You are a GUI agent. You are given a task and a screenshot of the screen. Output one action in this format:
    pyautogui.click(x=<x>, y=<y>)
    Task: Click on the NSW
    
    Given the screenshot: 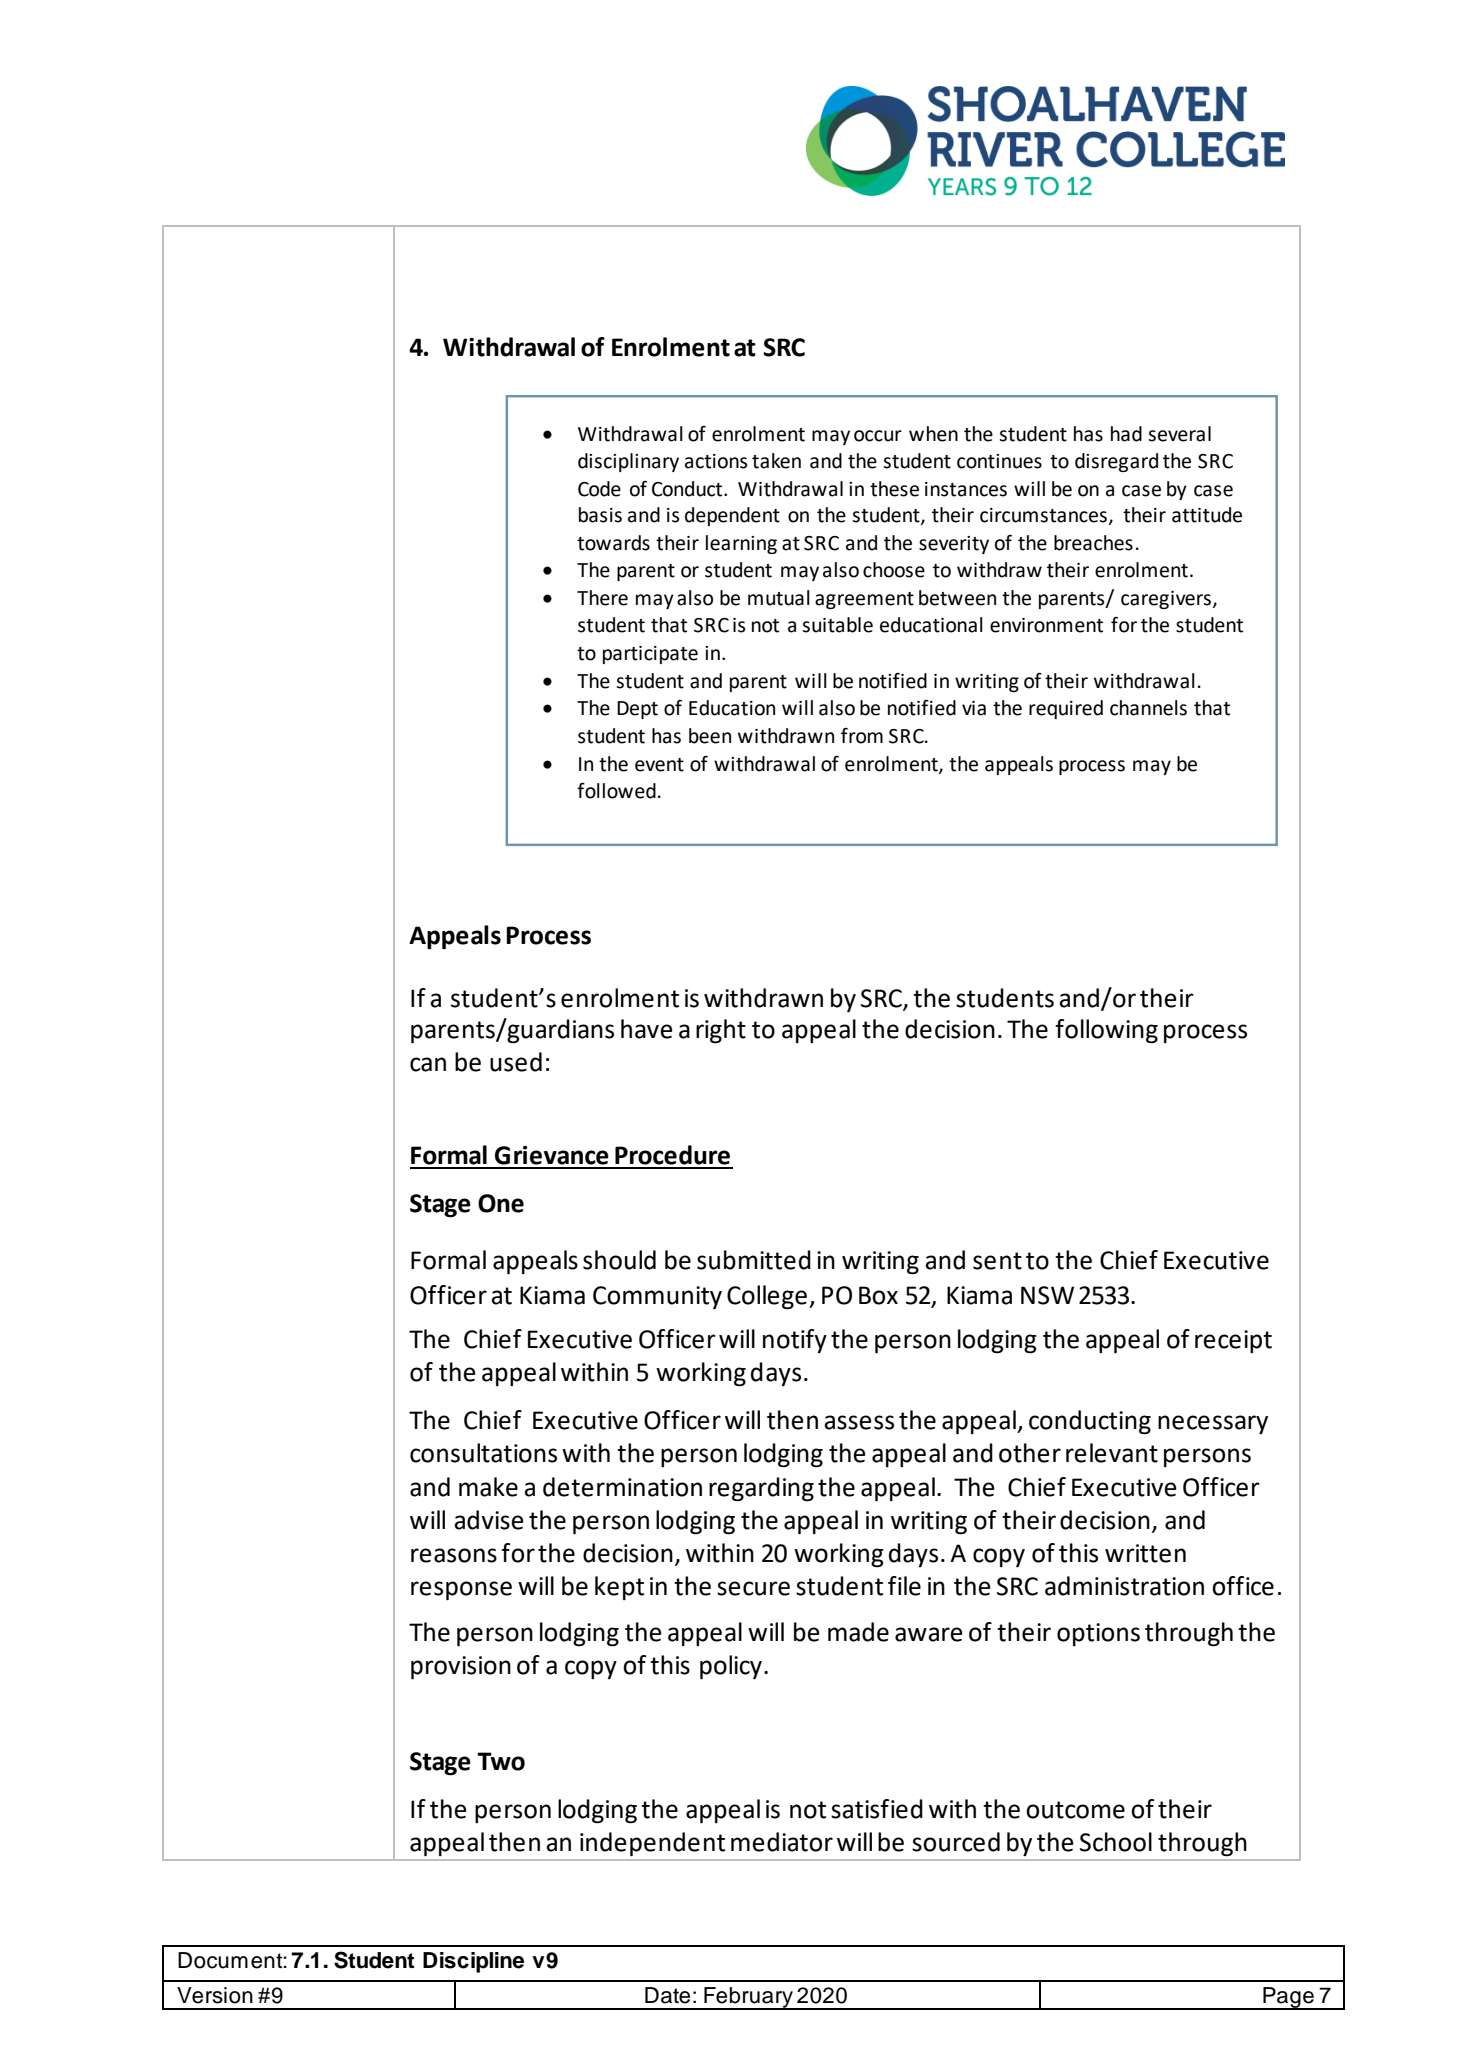 What is the action you would take?
    pyautogui.click(x=1047, y=1295)
